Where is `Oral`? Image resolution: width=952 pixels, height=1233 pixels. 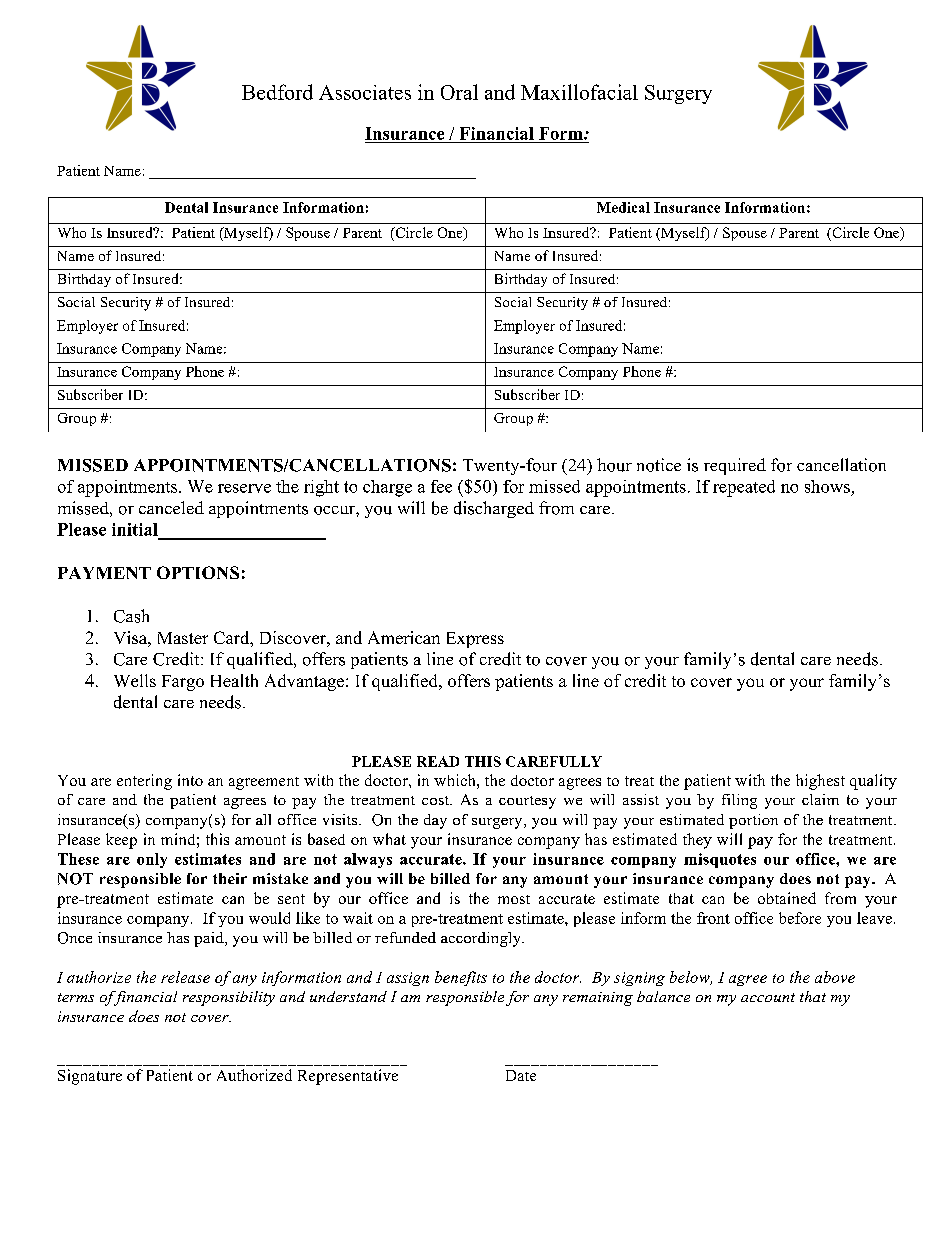
Oral is located at coordinates (459, 92).
